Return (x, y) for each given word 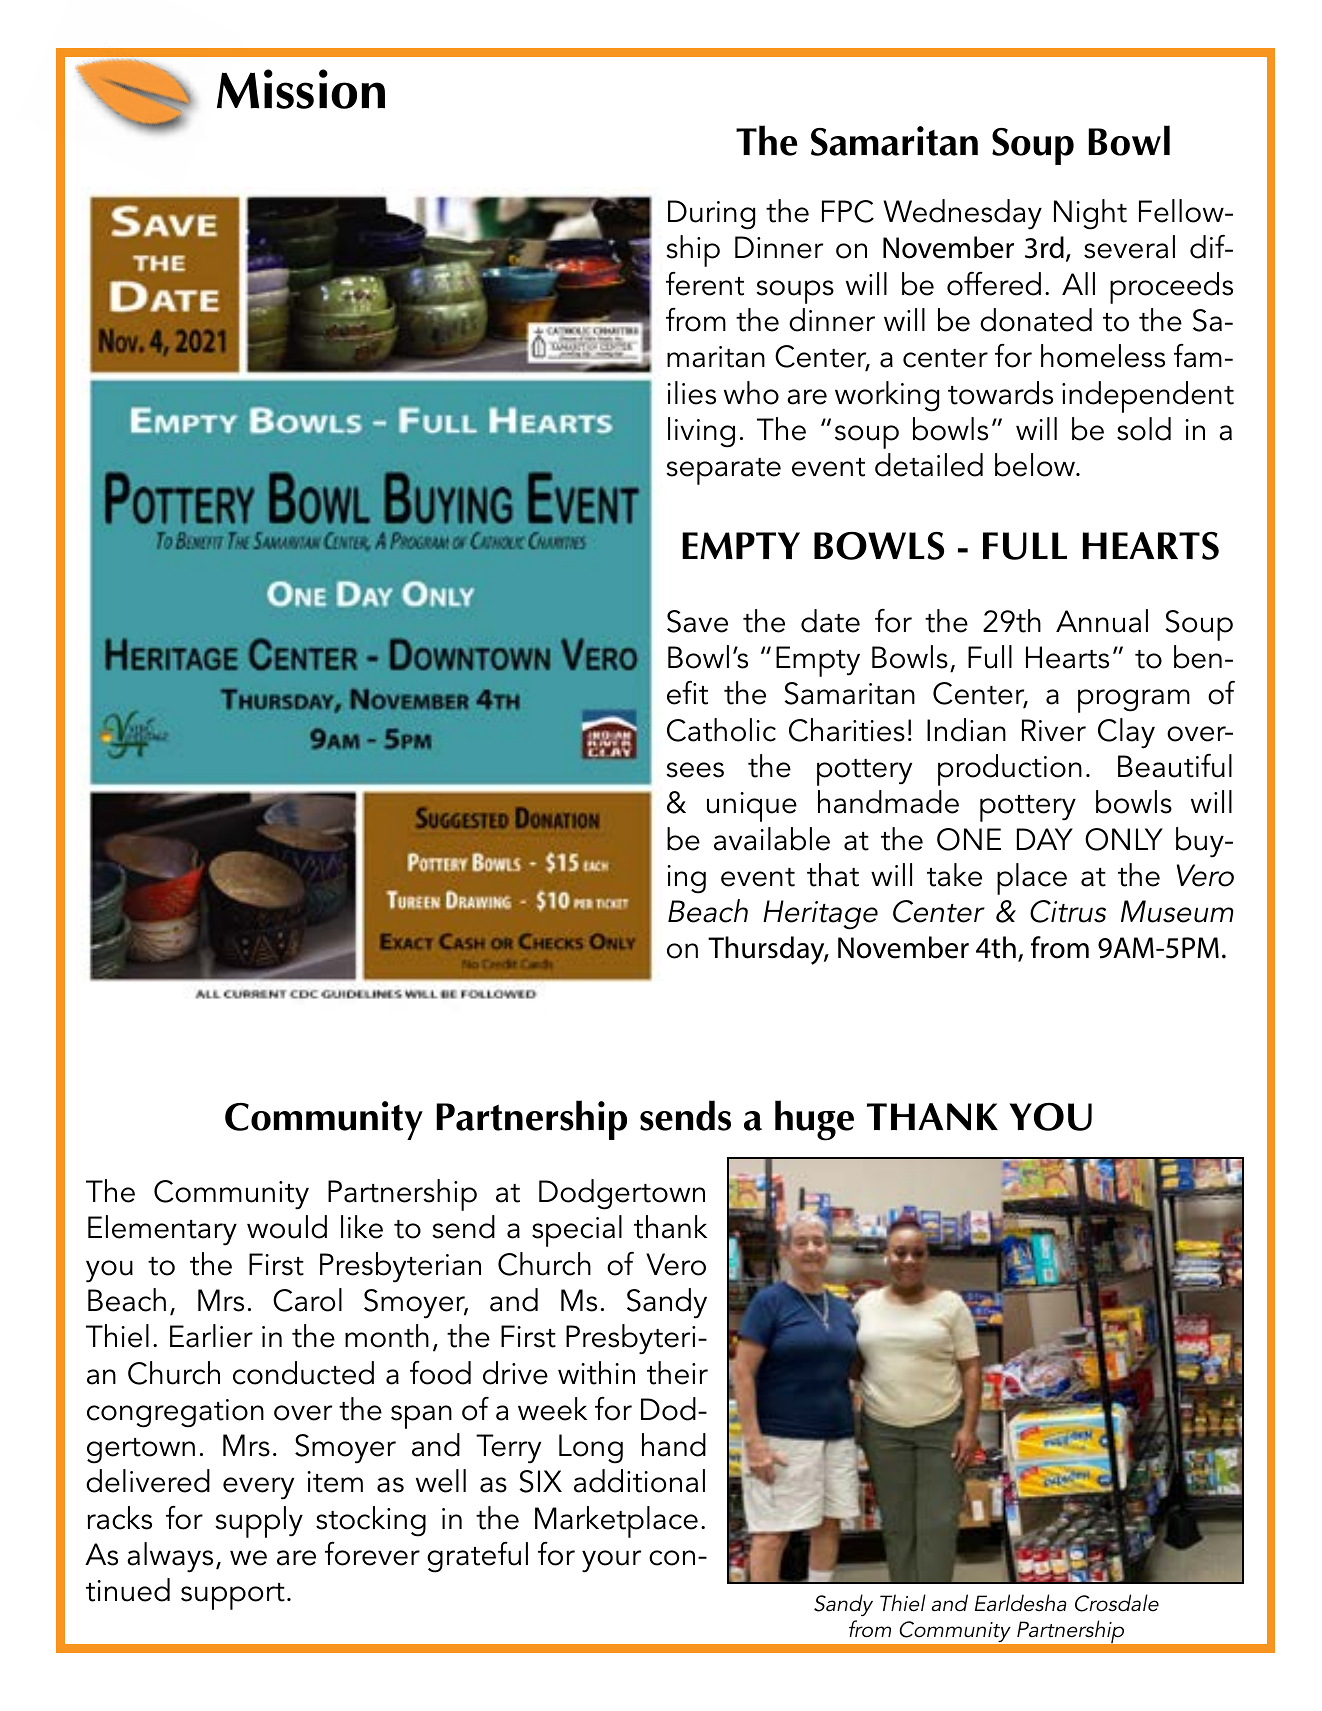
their (677, 1373)
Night (1090, 214)
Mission (301, 89)
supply (259, 1522)
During (711, 215)
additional (639, 1481)
